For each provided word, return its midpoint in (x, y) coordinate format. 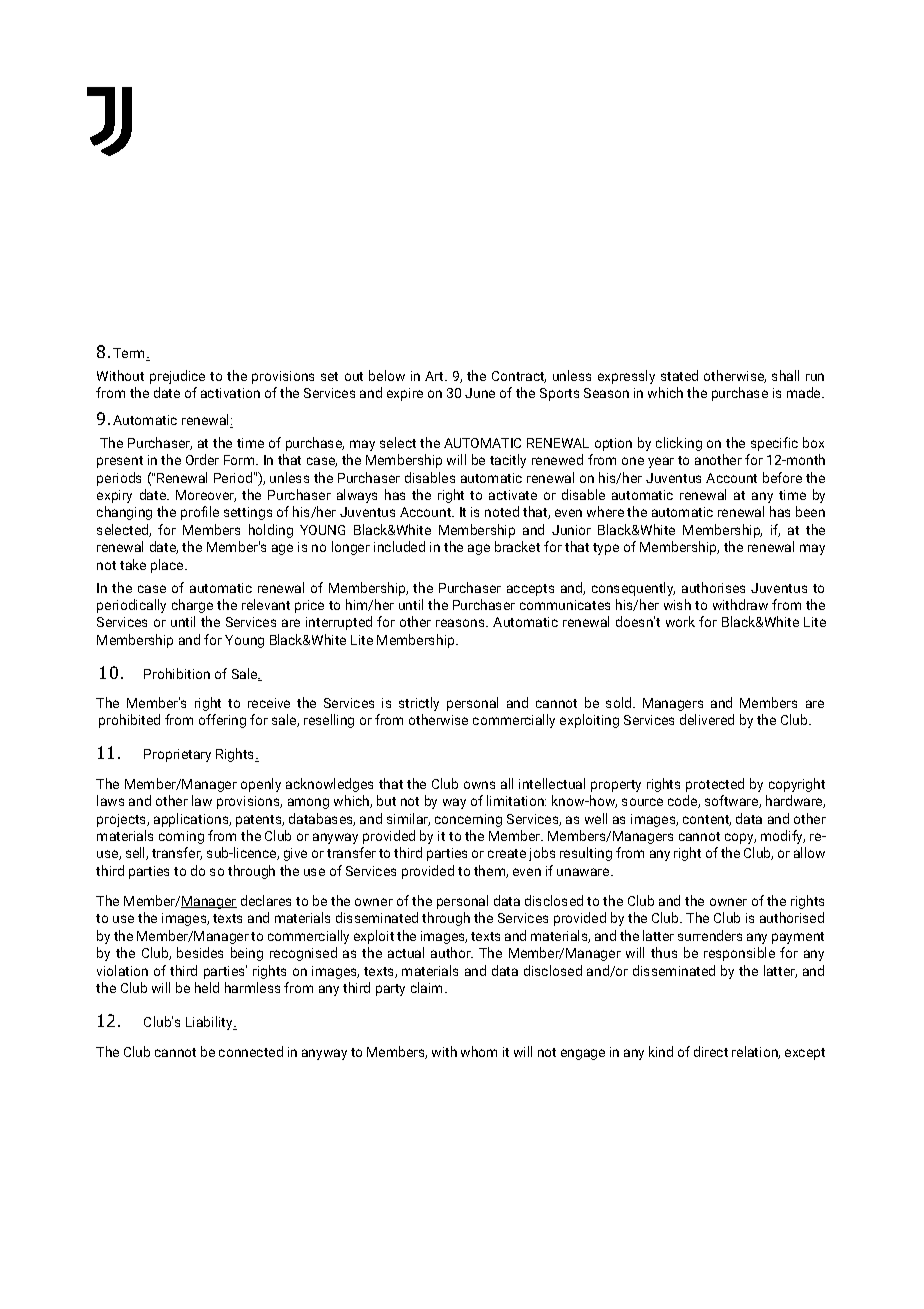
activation (230, 393)
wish (677, 604)
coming (181, 837)
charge (192, 606)
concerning (468, 820)
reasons (461, 623)
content (707, 820)
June (480, 393)
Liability (210, 1023)
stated (679, 375)
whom (479, 1051)
